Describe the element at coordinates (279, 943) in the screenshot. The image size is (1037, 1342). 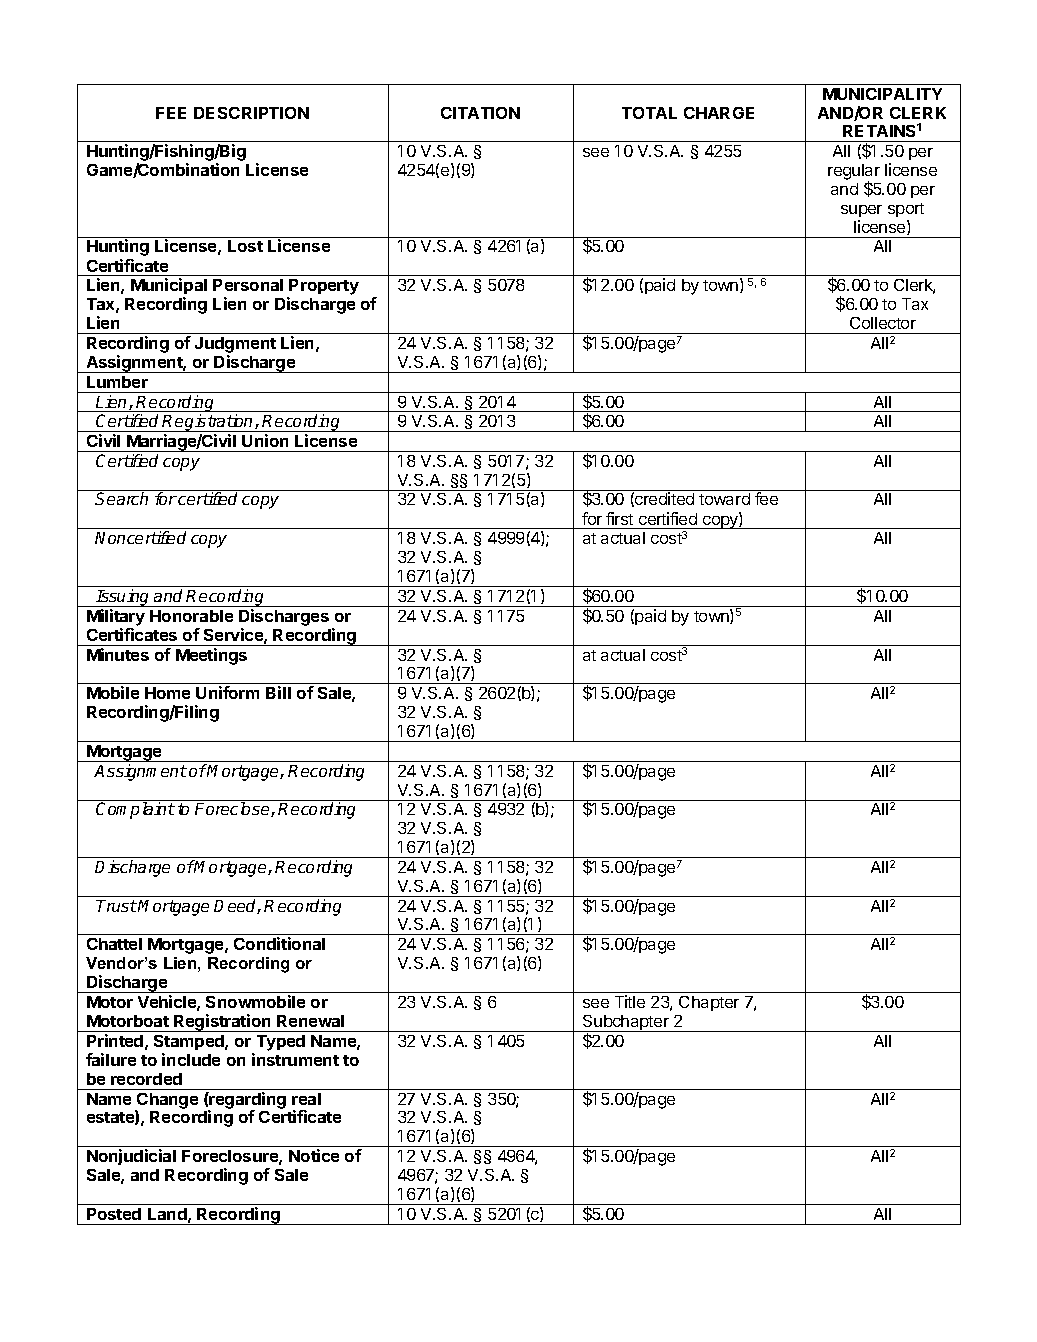
I see `Conditional` at that location.
